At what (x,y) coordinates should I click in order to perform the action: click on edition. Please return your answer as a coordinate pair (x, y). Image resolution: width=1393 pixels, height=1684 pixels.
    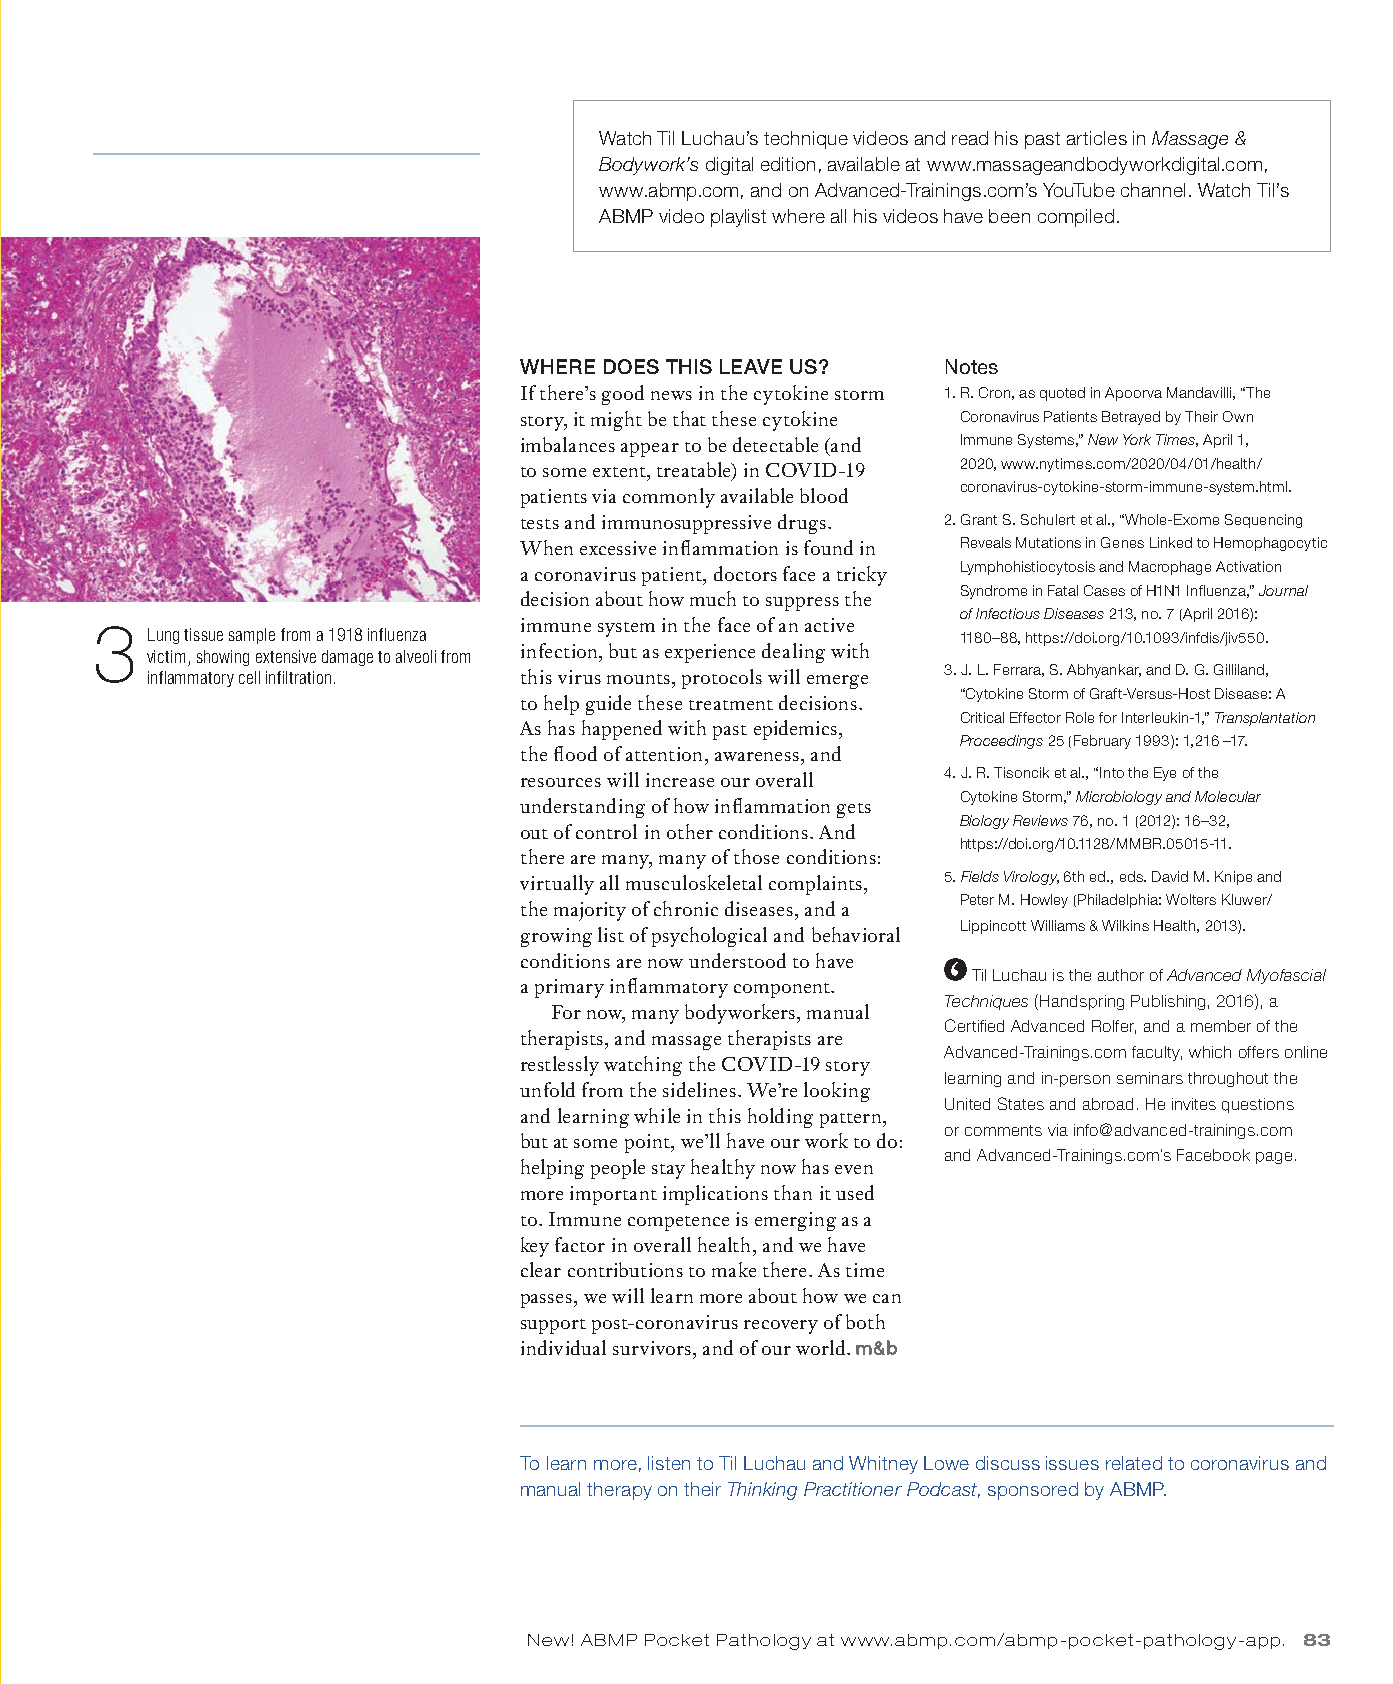
    Looking at the image, I should click on (788, 164).
